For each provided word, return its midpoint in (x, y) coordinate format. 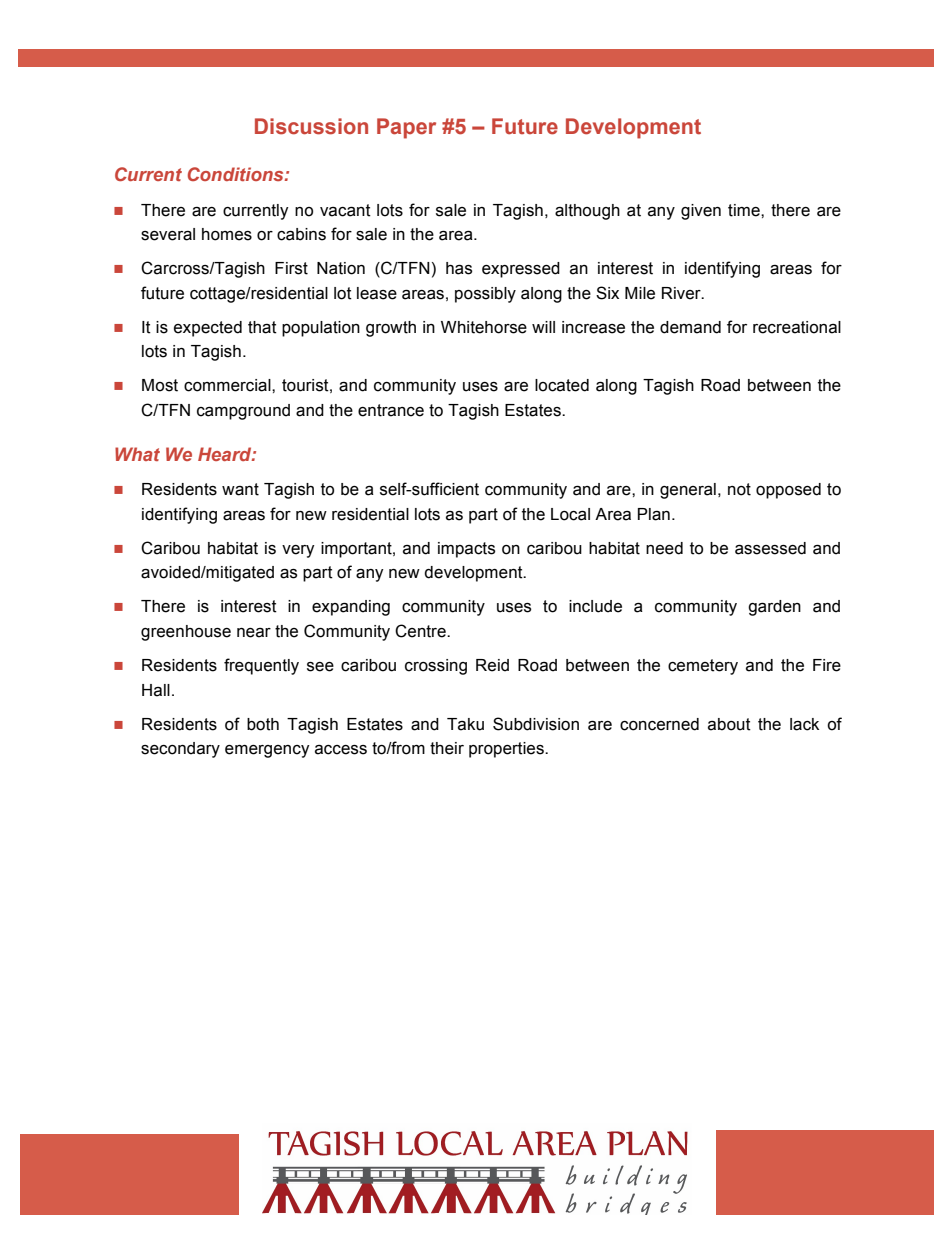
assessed (770, 548)
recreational (797, 327)
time (745, 210)
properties (507, 750)
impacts (466, 550)
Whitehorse (484, 327)
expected (208, 329)
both (263, 724)
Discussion (311, 126)
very (298, 551)
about (729, 724)
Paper (406, 128)
